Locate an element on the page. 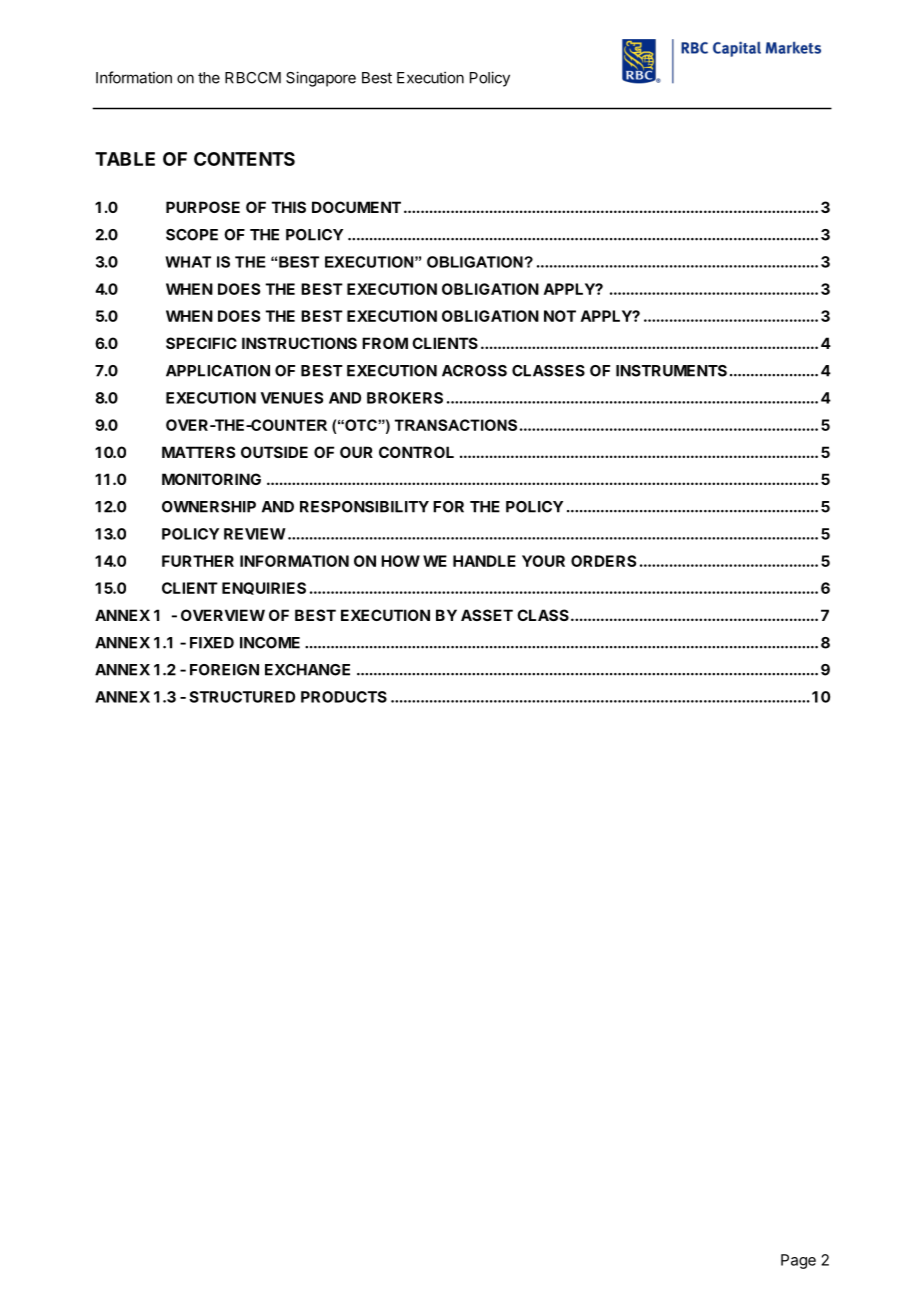 The image size is (924, 1308). CONTENTS is located at coordinates (244, 159).
